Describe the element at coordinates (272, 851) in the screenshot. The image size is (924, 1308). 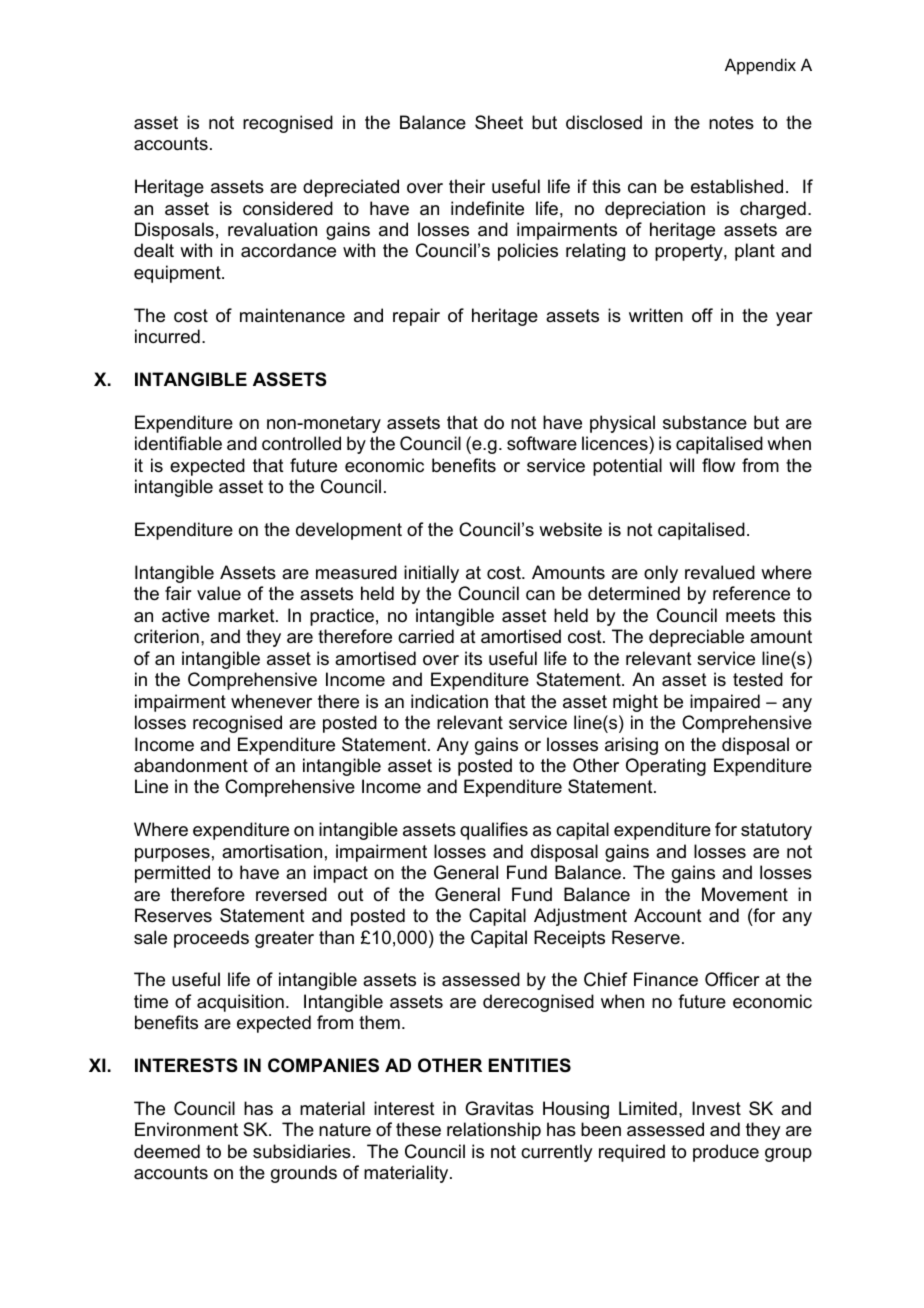
I see `amortisation` at that location.
